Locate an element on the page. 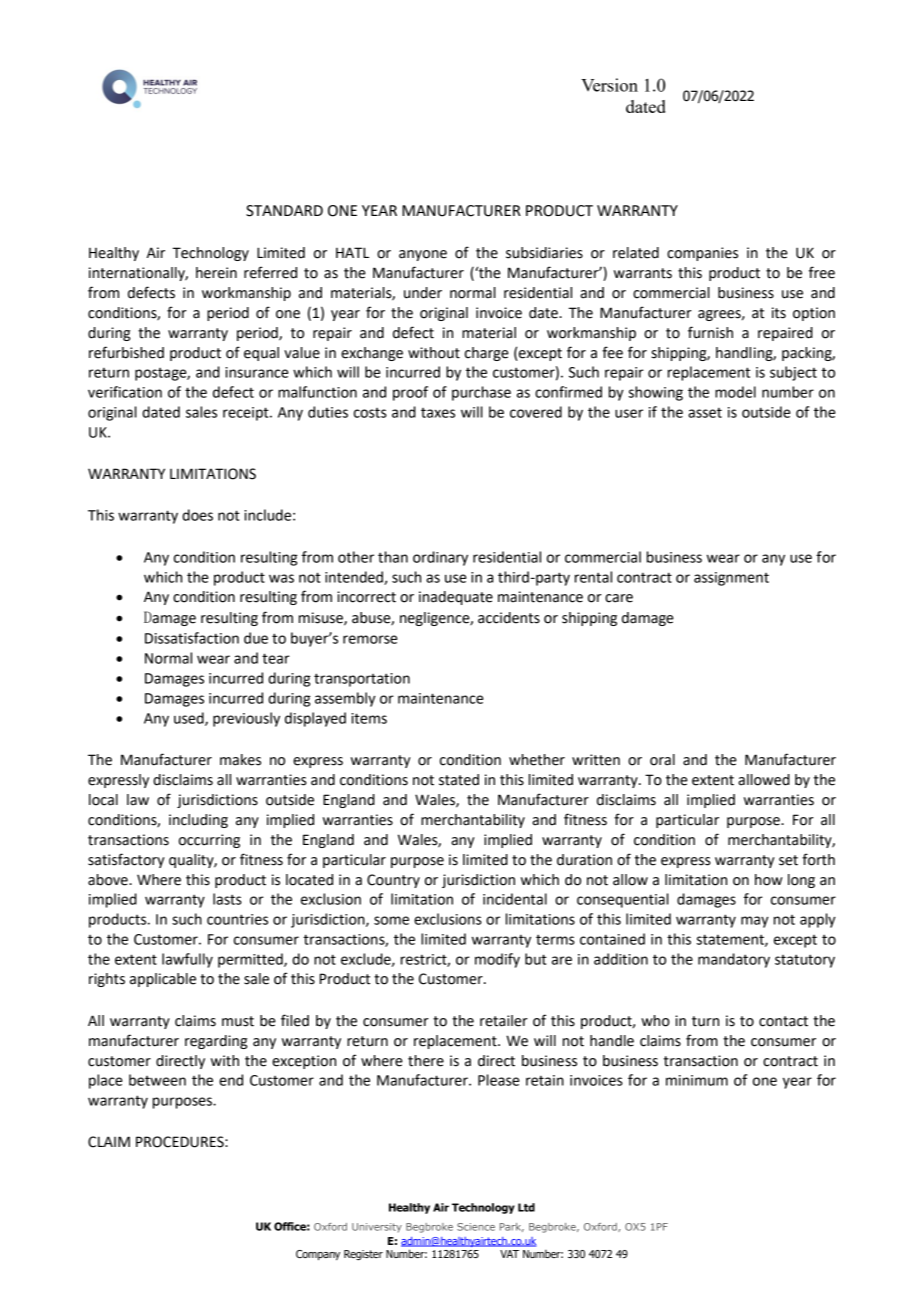 This page has width=924, height=1308. assignment is located at coordinates (731, 579).
